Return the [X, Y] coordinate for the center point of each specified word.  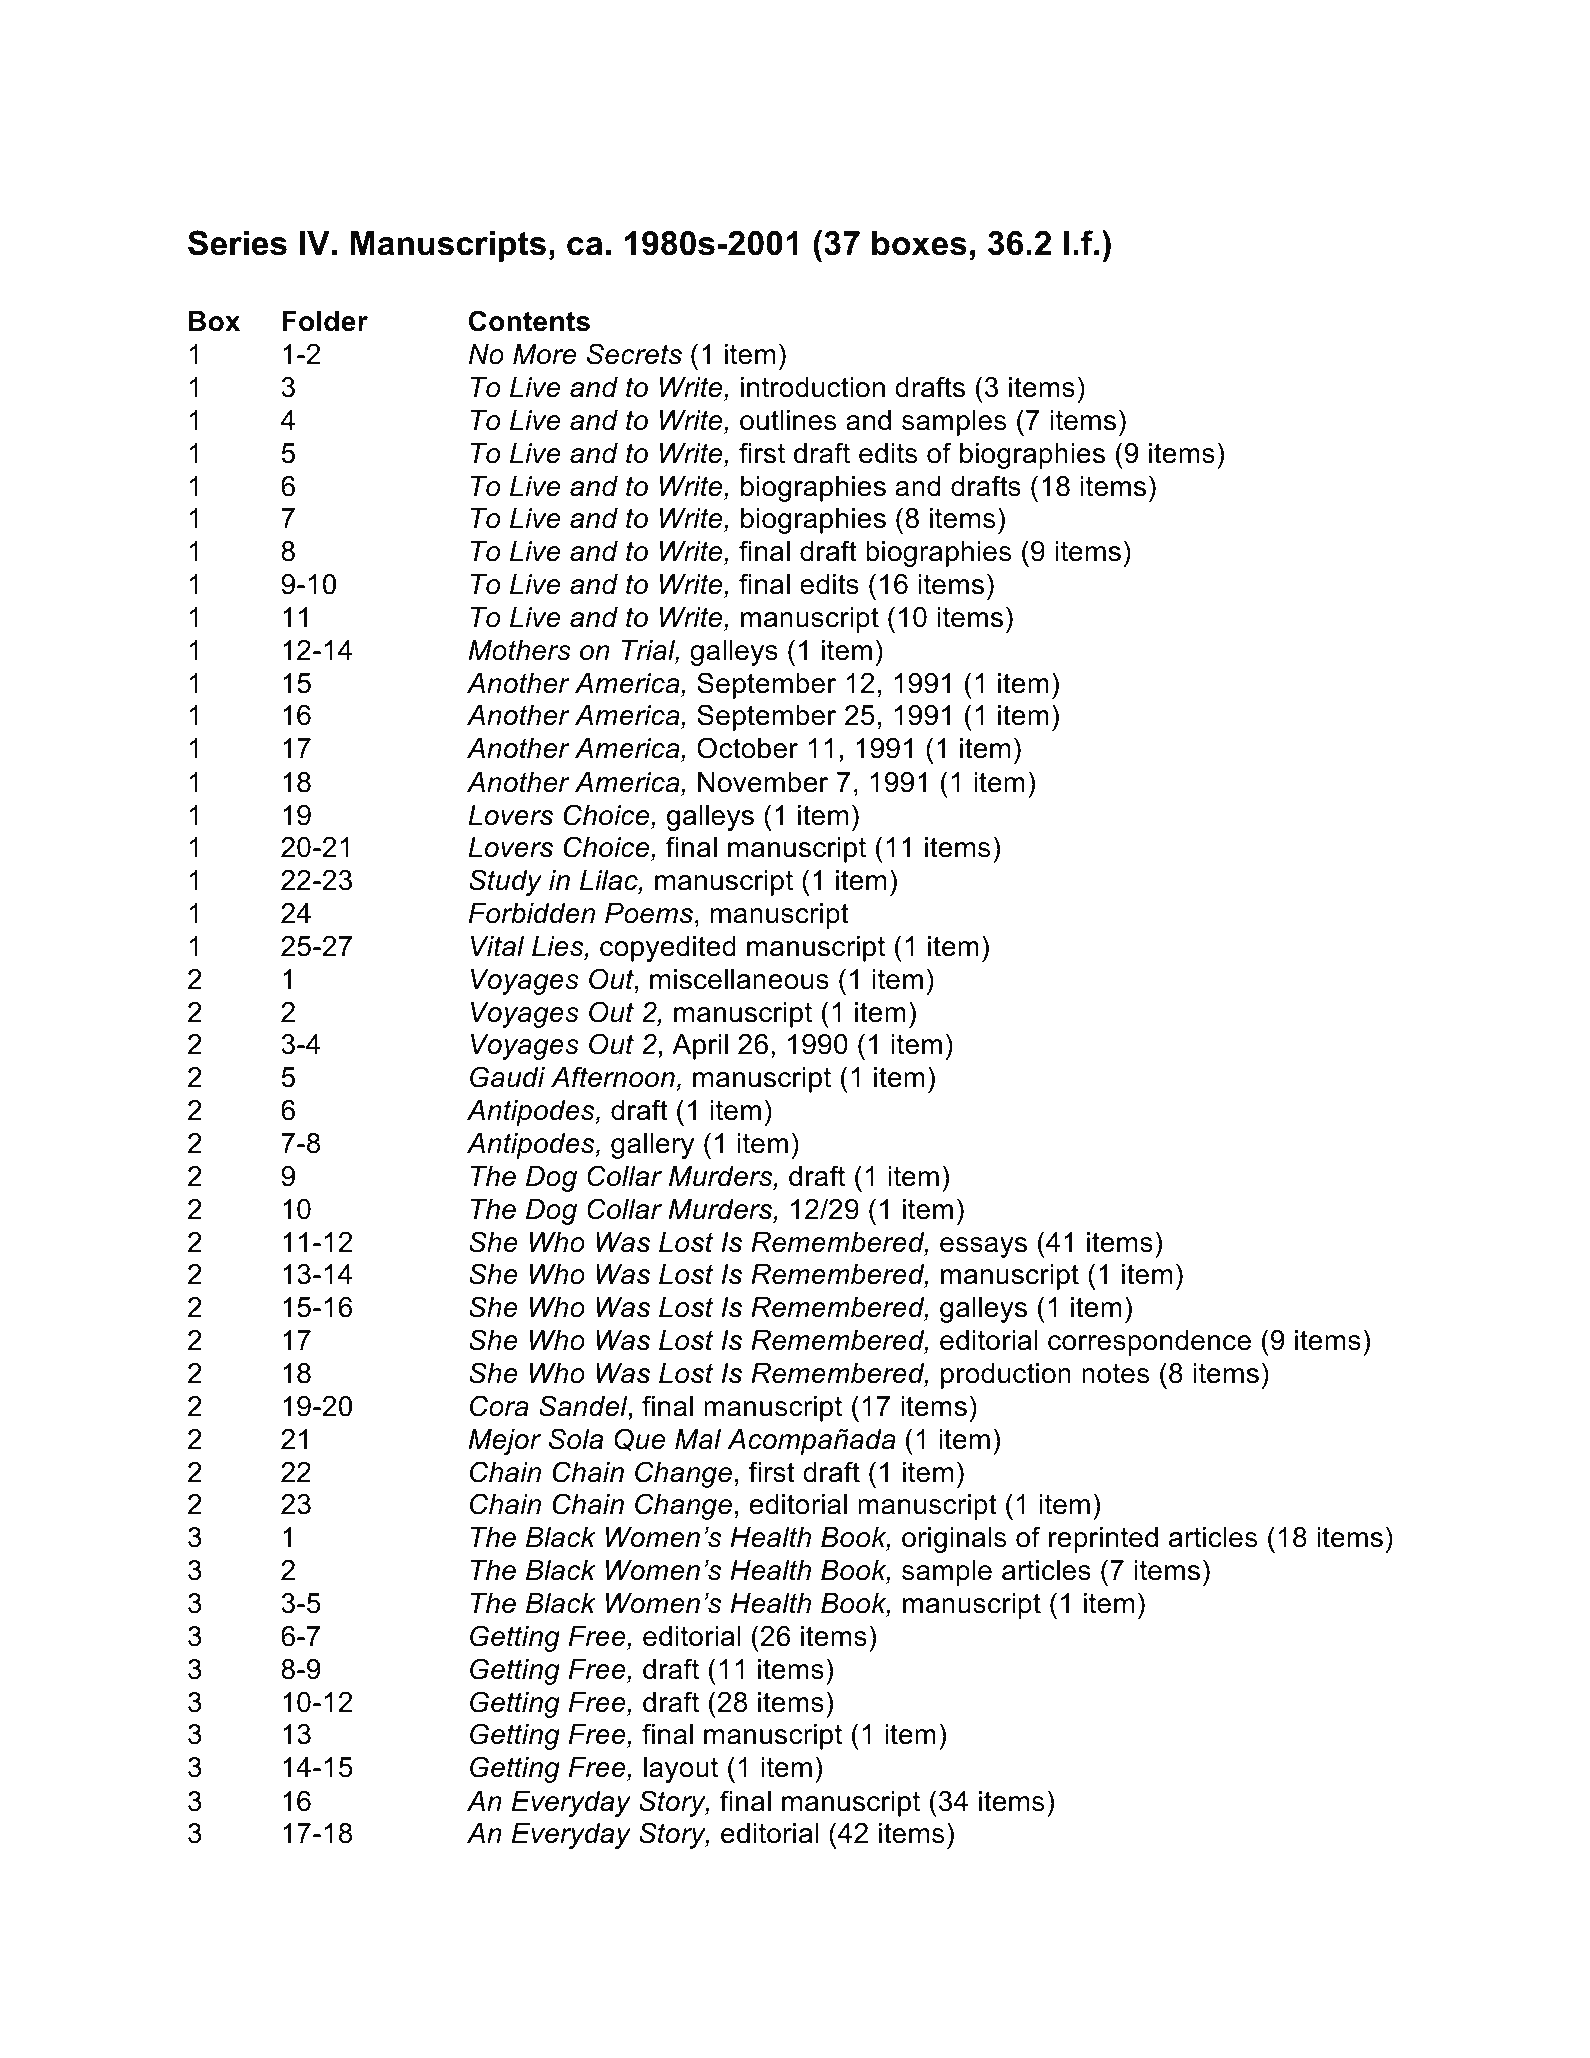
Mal [698, 1439]
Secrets [634, 354]
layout [681, 1770]
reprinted [1103, 1540]
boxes [919, 243]
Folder [325, 321]
